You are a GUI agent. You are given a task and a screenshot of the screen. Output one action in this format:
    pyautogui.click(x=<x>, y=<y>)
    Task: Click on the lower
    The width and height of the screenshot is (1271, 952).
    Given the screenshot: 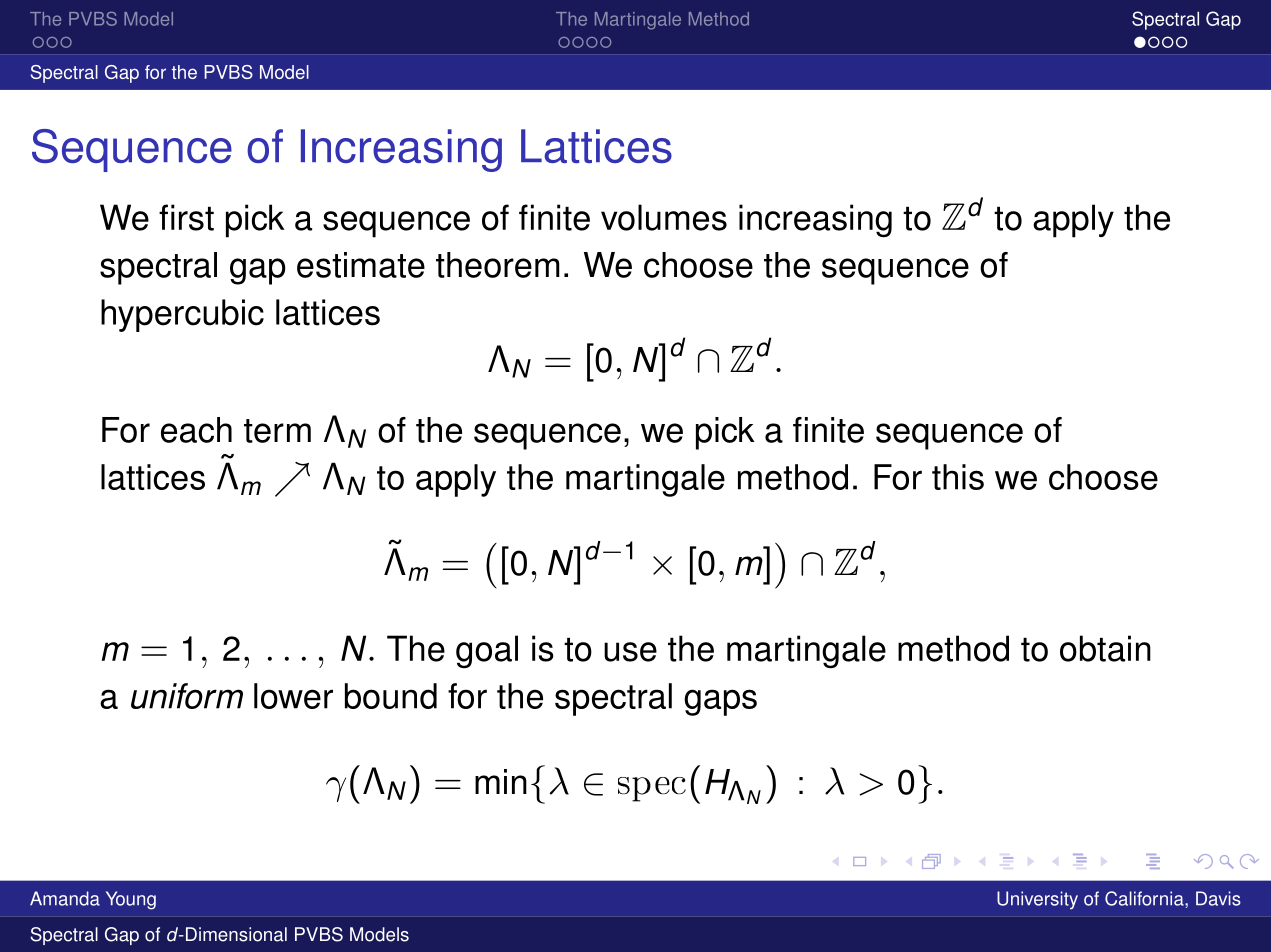 What is the action you would take?
    pyautogui.click(x=293, y=696)
